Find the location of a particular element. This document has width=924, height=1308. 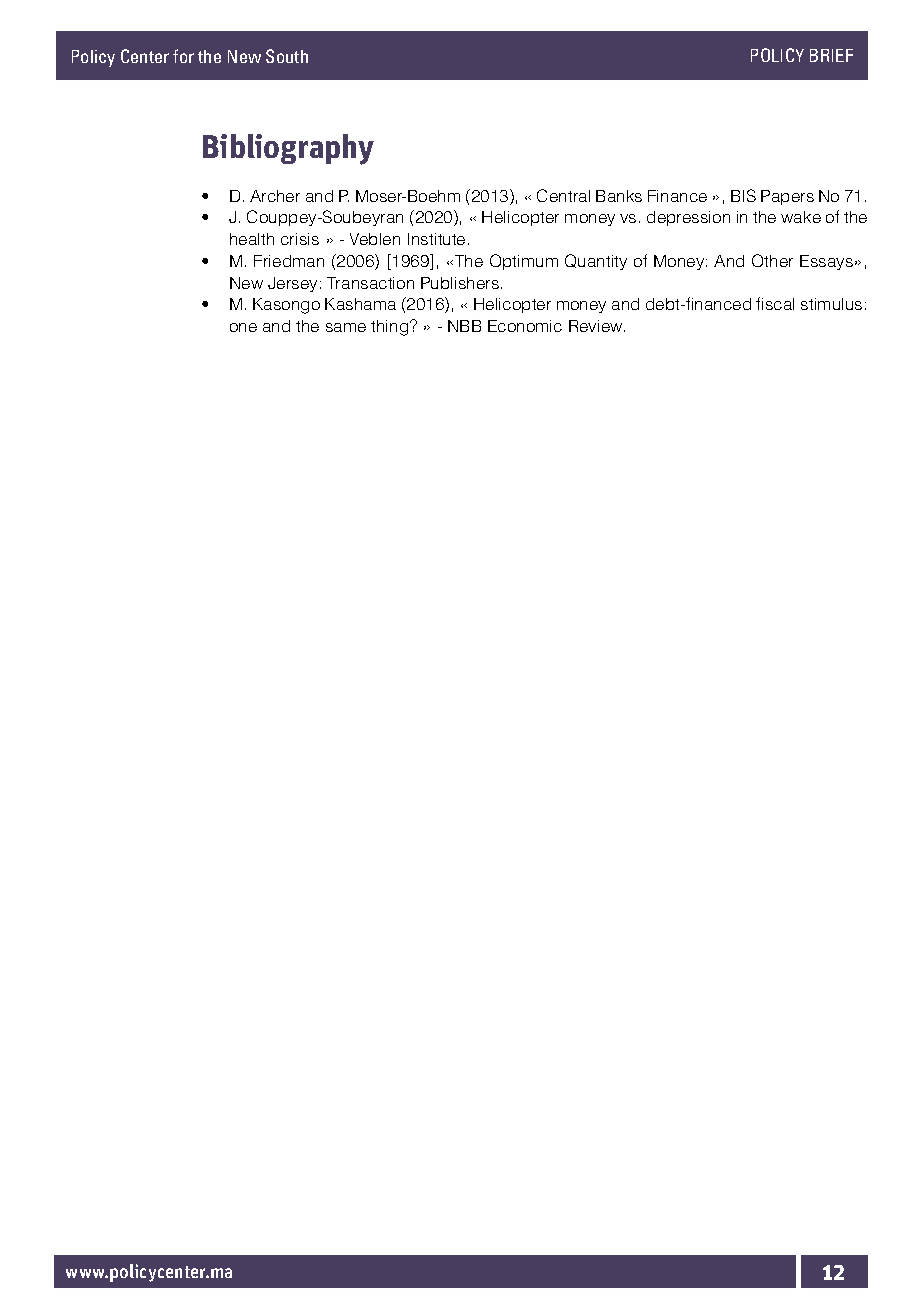

Economic is located at coordinates (525, 326).
